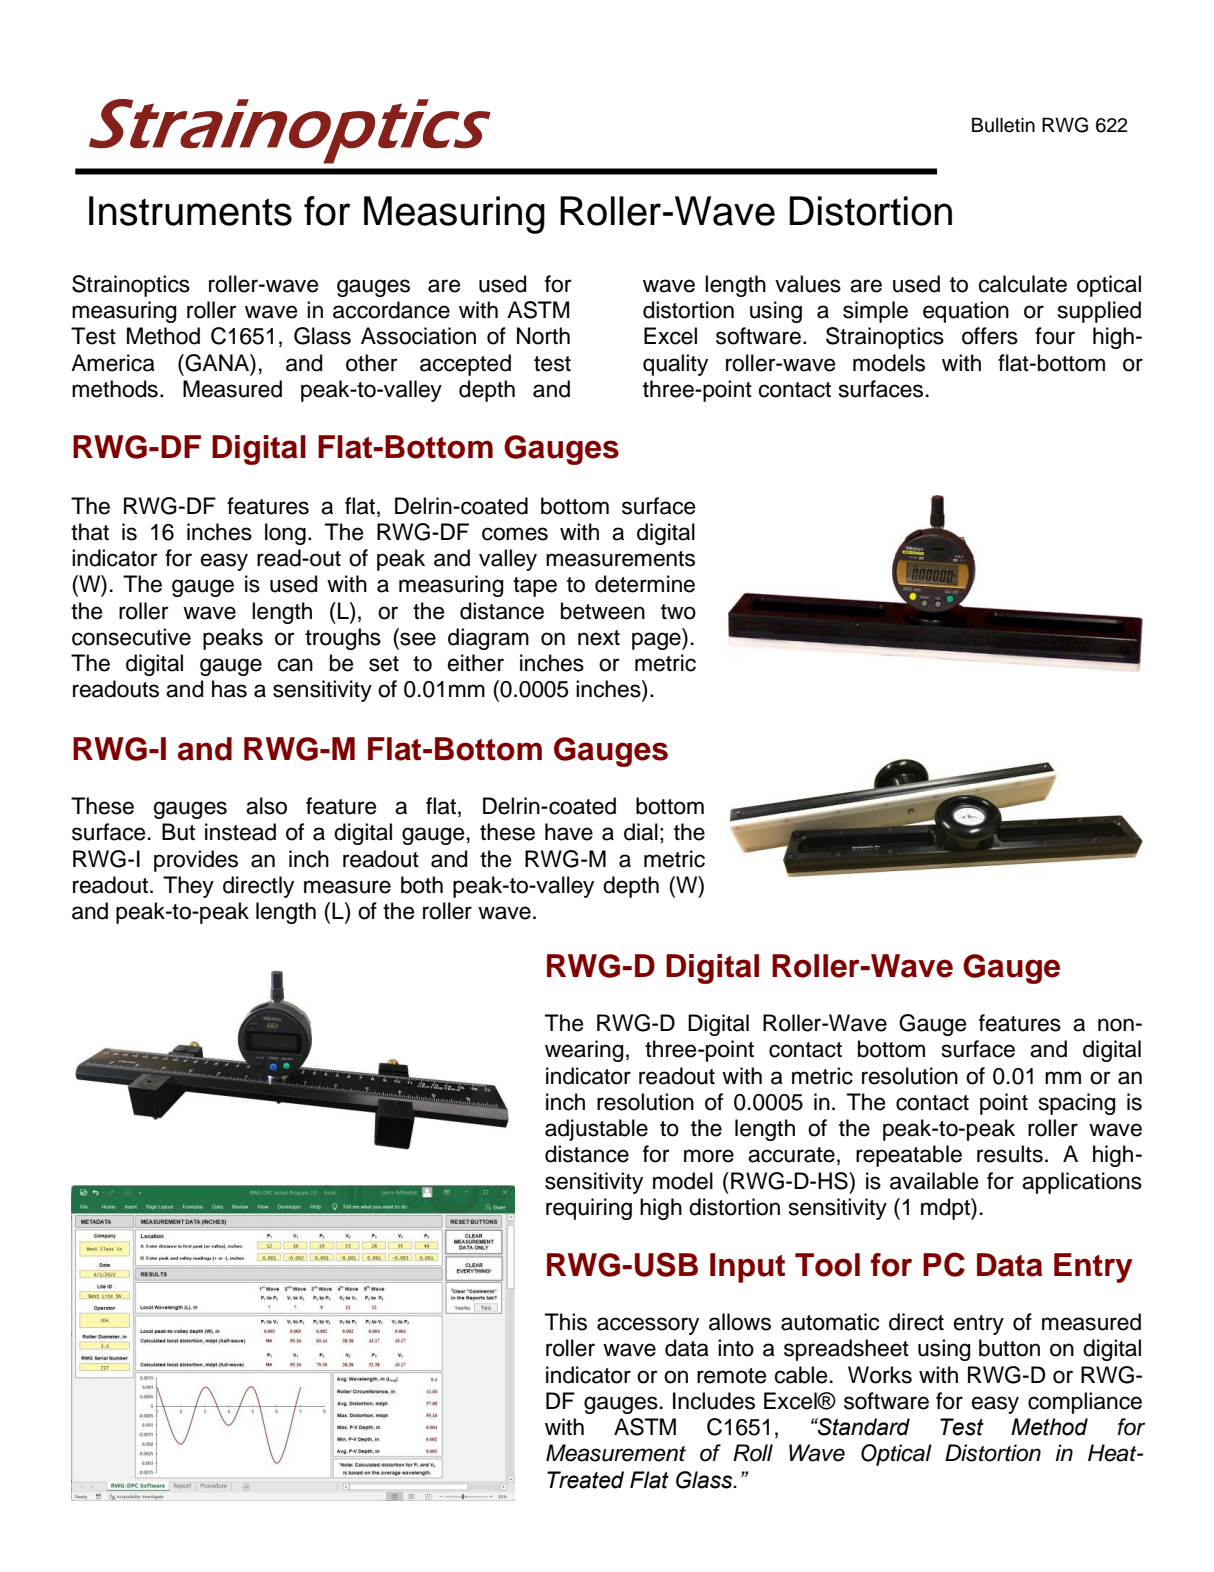 The image size is (1214, 1572). What do you see at coordinates (566, 1322) in the document?
I see `This` at bounding box center [566, 1322].
